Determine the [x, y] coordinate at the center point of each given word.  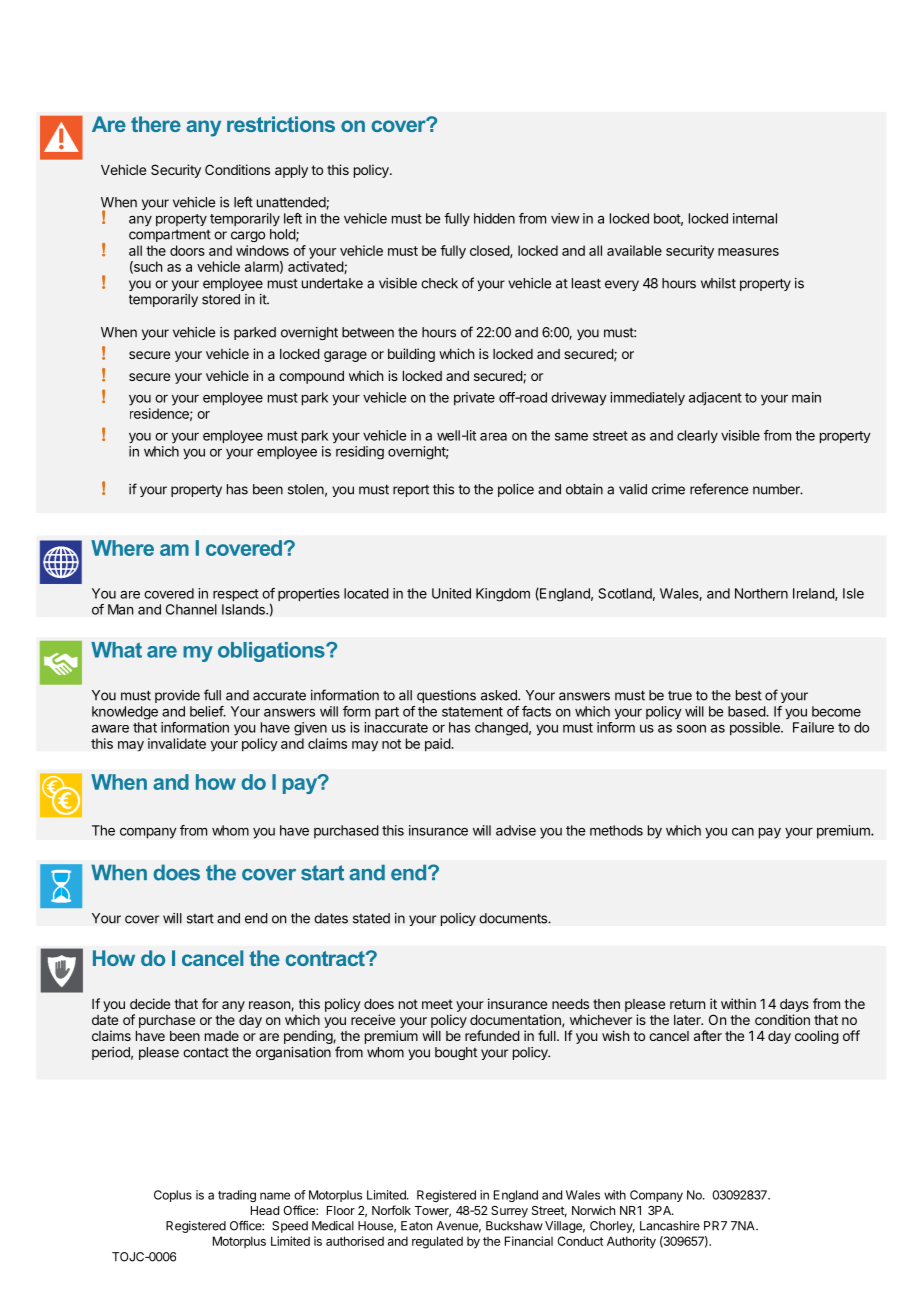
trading [237, 1196]
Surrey [509, 1212]
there [156, 124]
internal [755, 218]
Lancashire [670, 1226]
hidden [494, 218]
